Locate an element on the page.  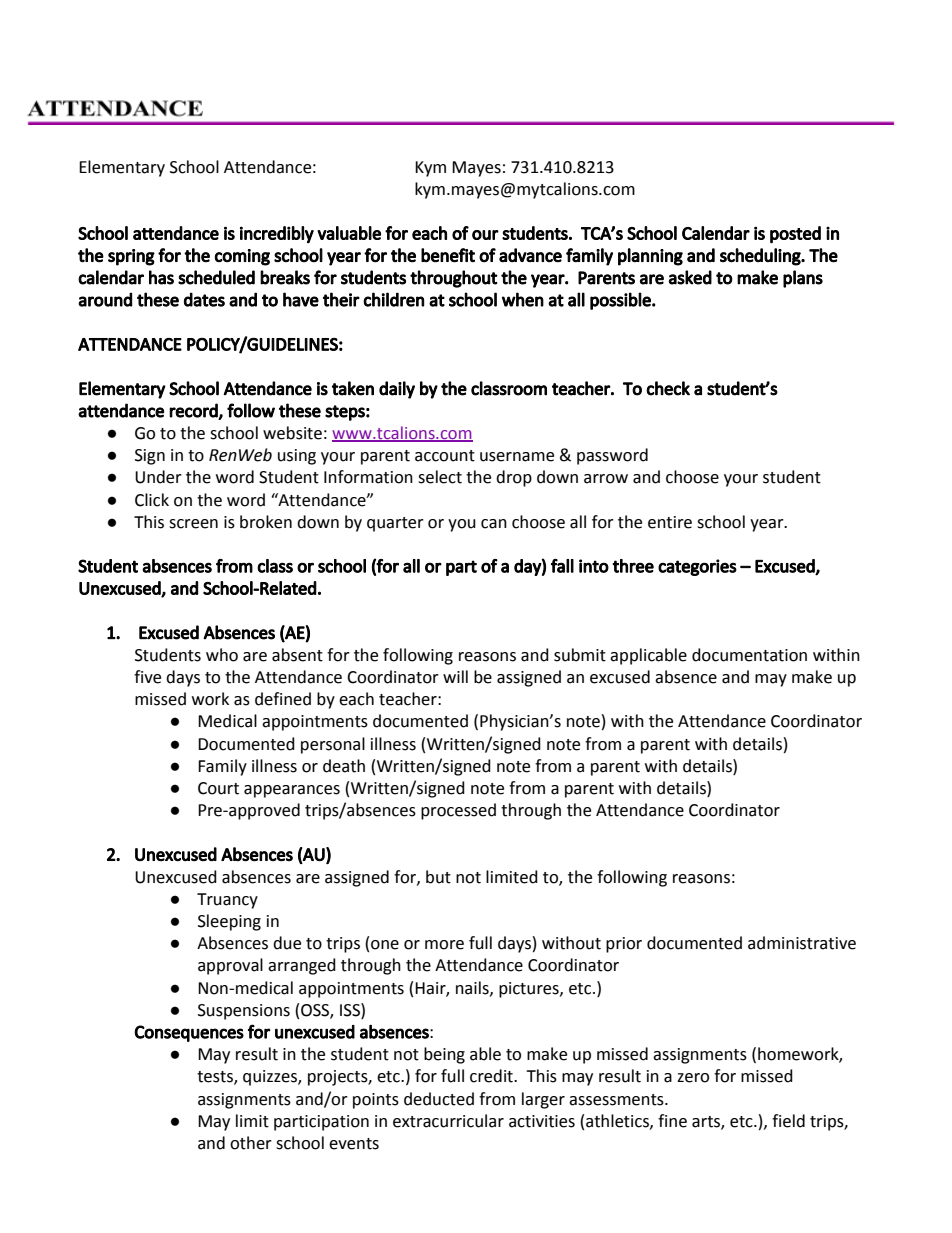
extracurricular is located at coordinates (448, 1121).
